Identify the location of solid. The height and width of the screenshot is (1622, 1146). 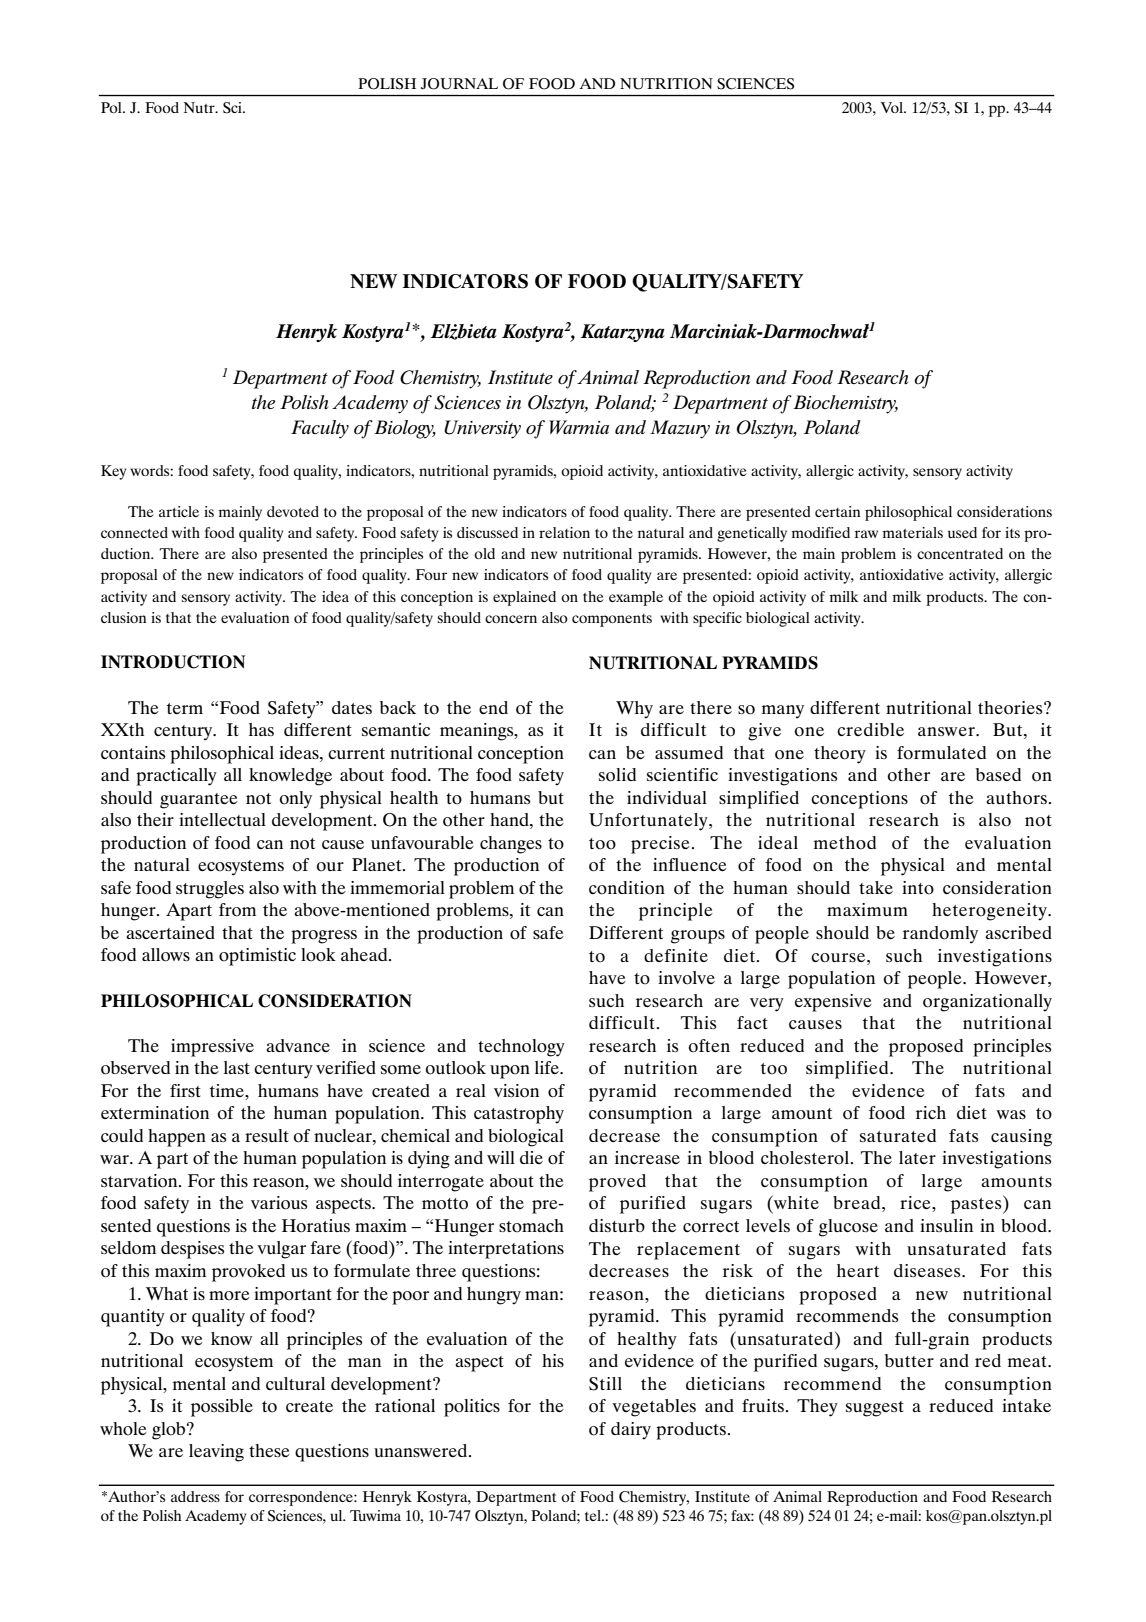
(617, 775).
